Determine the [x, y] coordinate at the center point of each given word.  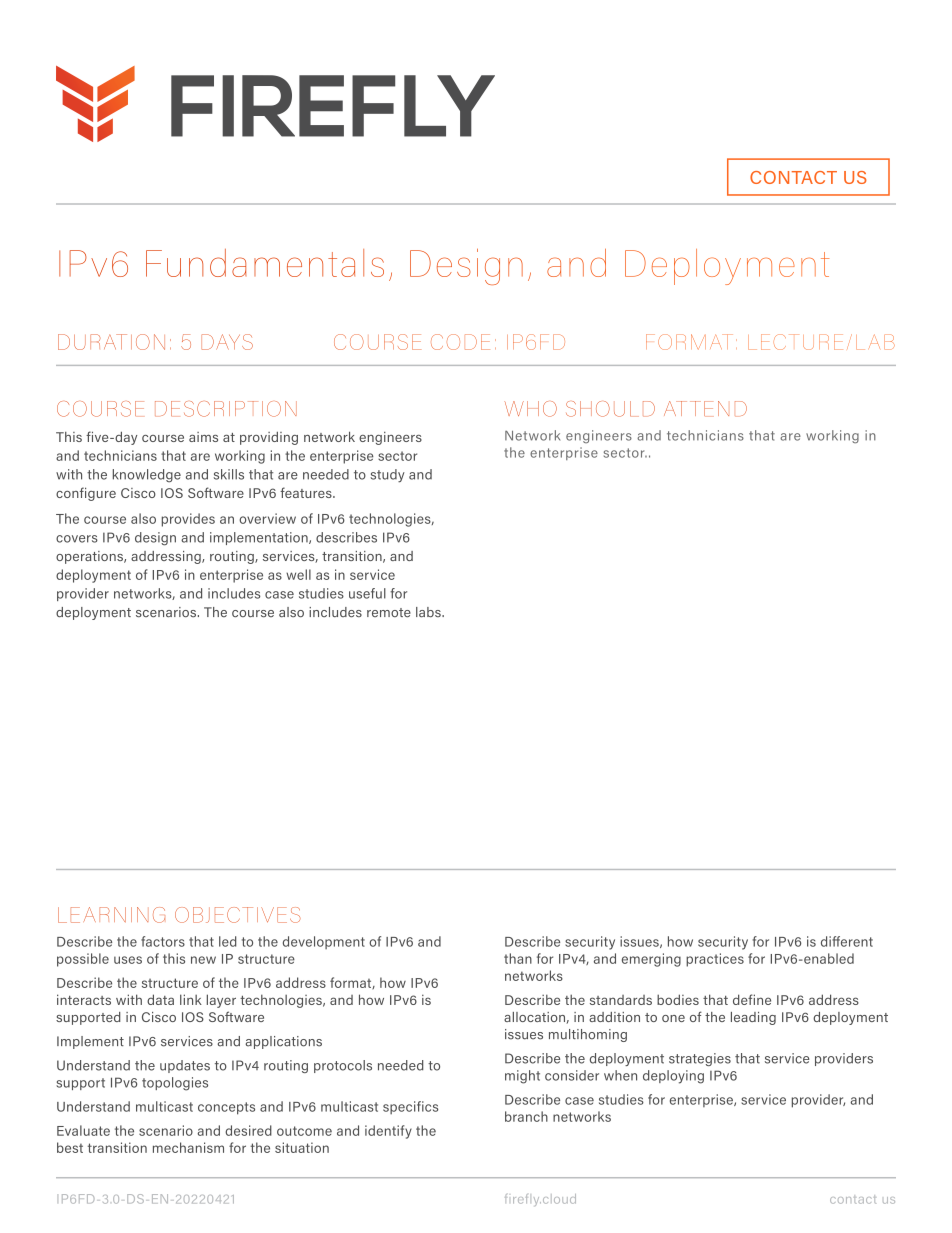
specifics [410, 1107]
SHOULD [610, 409]
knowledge [147, 476]
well [298, 574]
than [518, 958]
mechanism [188, 1147]
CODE [460, 342]
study [387, 476]
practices [715, 960]
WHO [530, 409]
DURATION [111, 342]
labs [429, 612]
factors [163, 941]
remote [389, 612]
